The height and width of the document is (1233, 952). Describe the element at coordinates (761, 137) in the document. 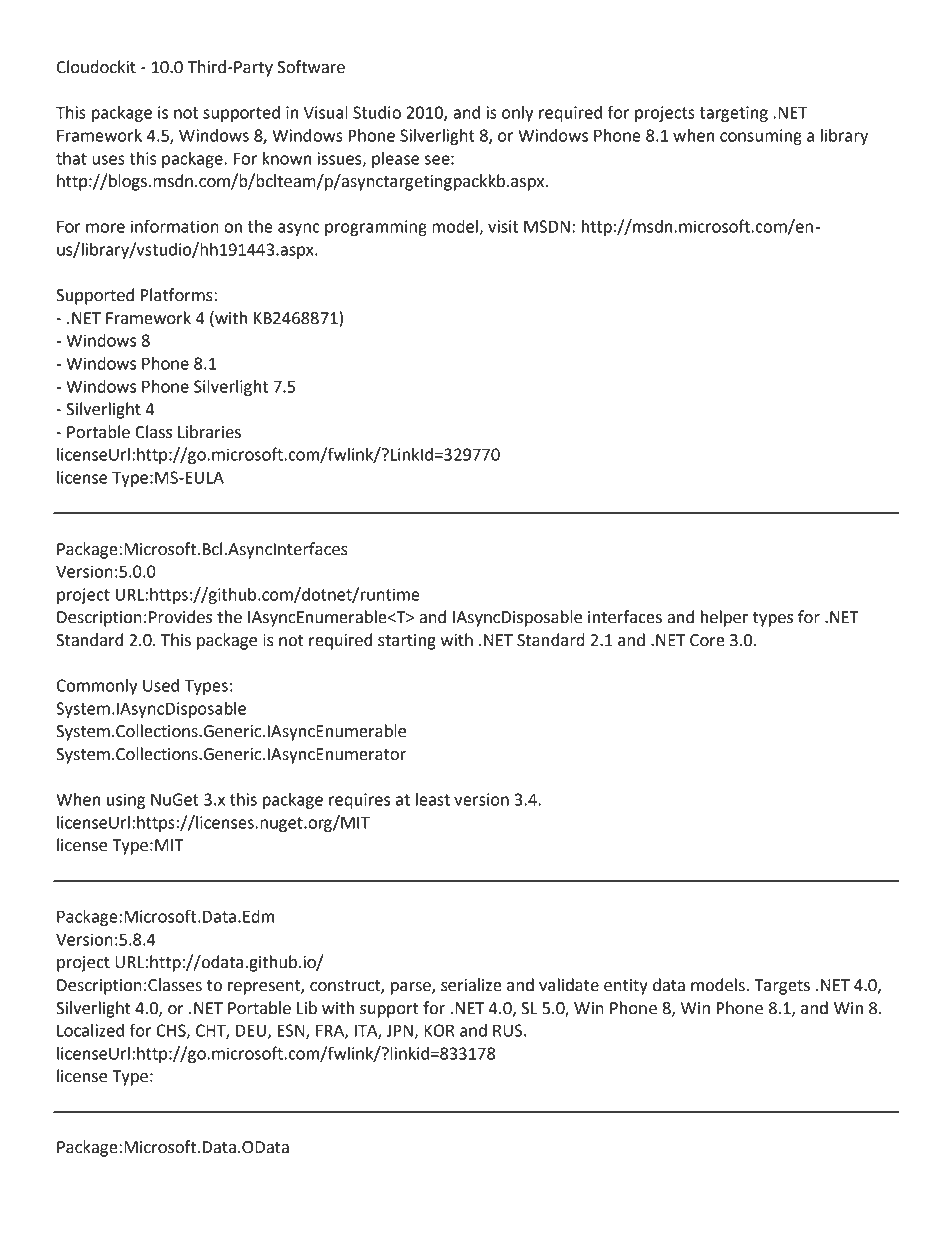

I see `consuming` at that location.
